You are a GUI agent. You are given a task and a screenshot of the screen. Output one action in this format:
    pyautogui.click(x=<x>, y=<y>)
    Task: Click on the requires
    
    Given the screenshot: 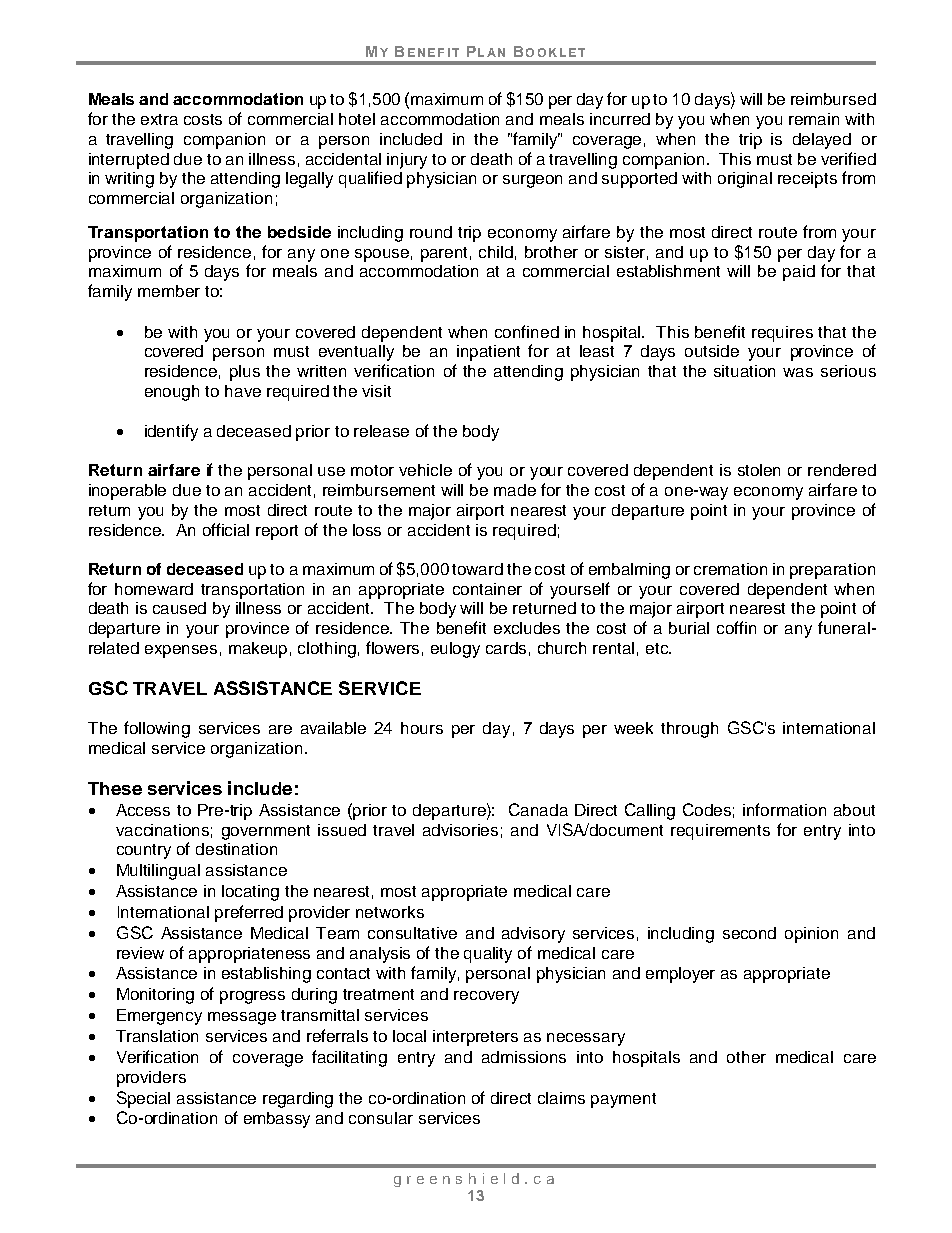 What is the action you would take?
    pyautogui.click(x=782, y=334)
